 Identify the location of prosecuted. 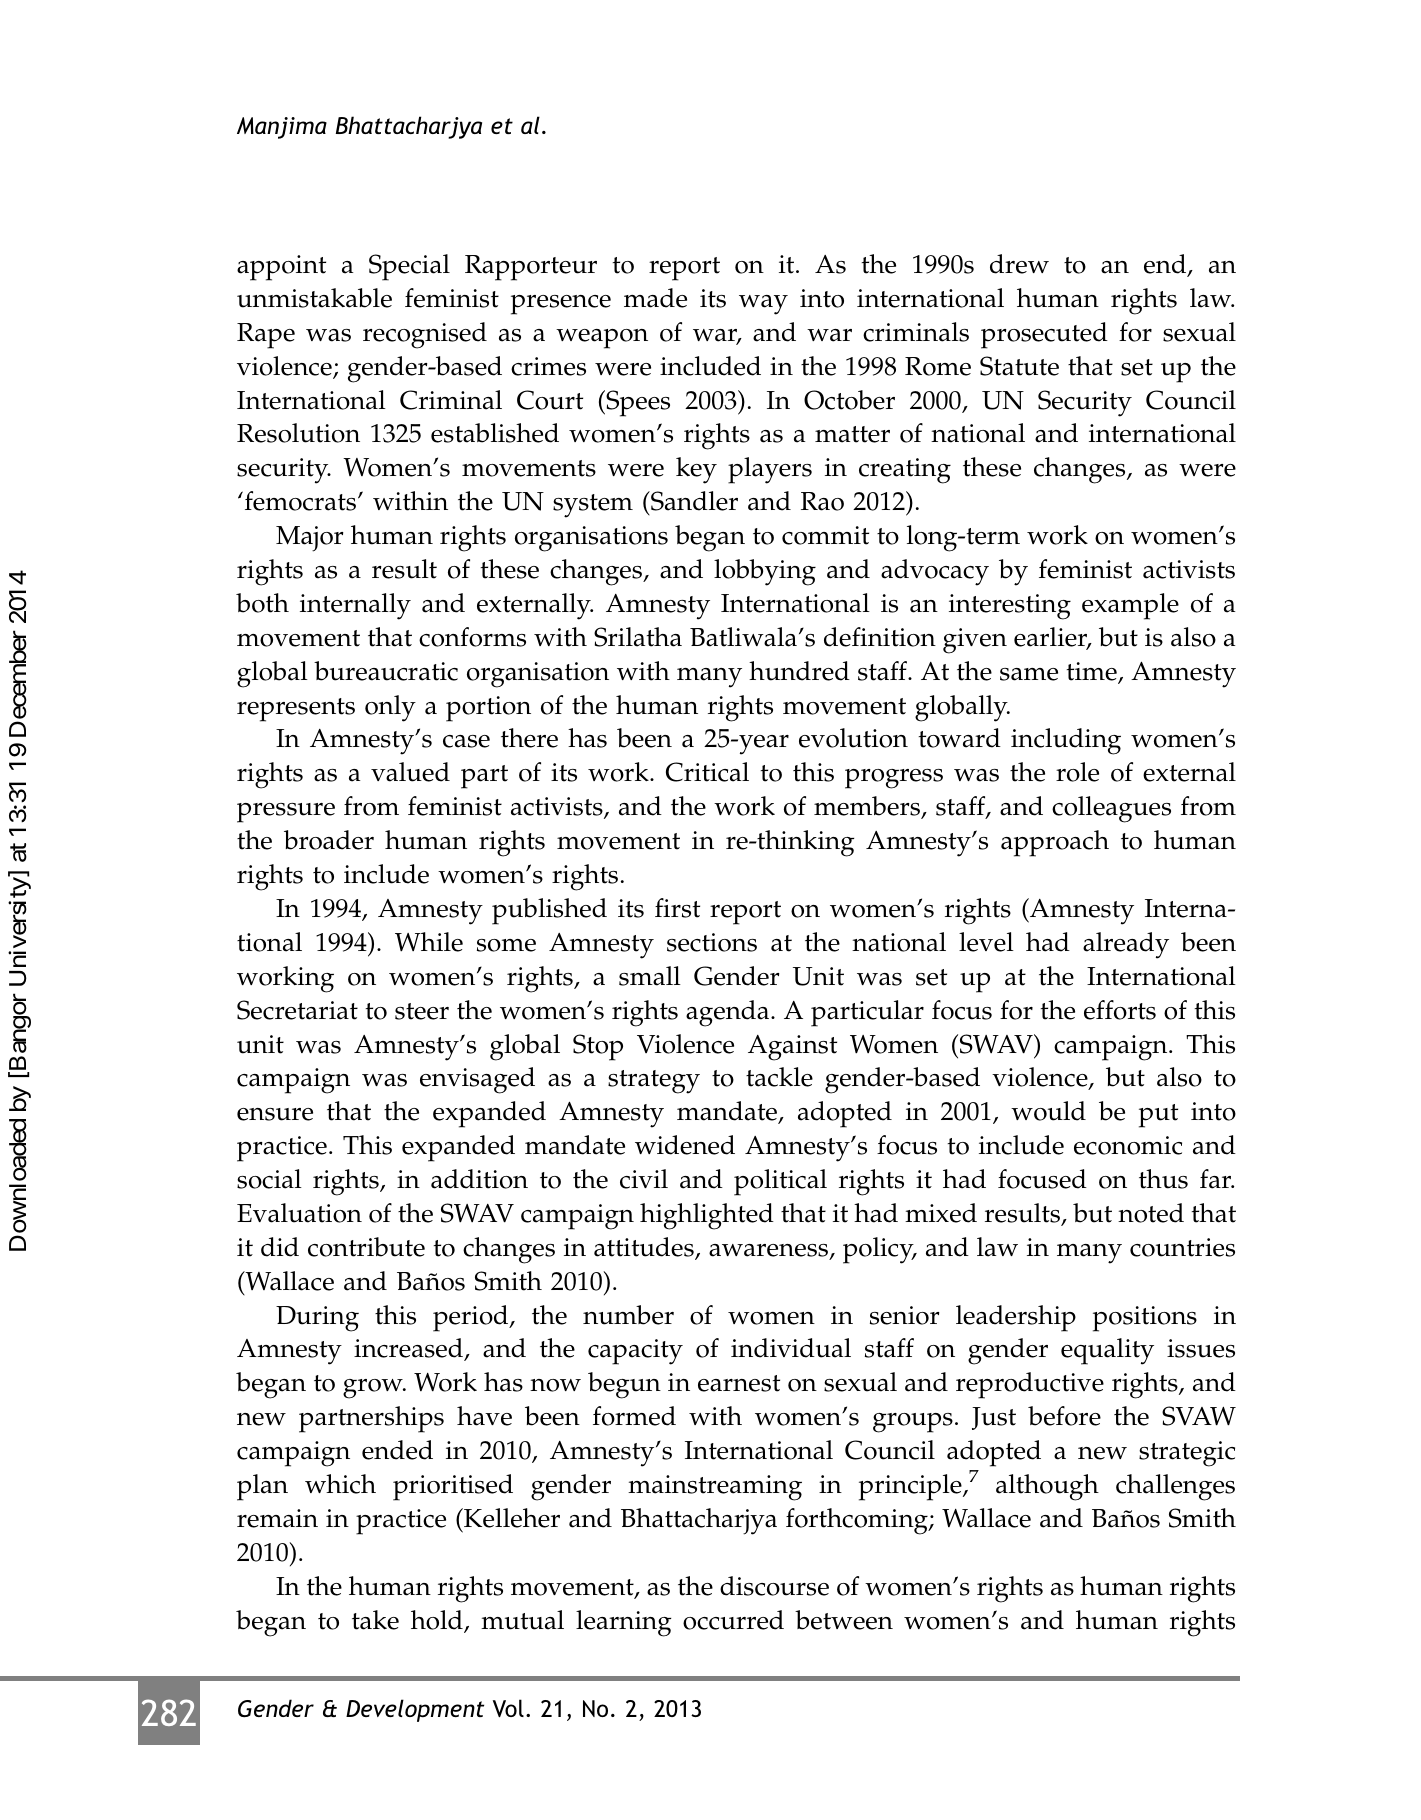
(1044, 335).
